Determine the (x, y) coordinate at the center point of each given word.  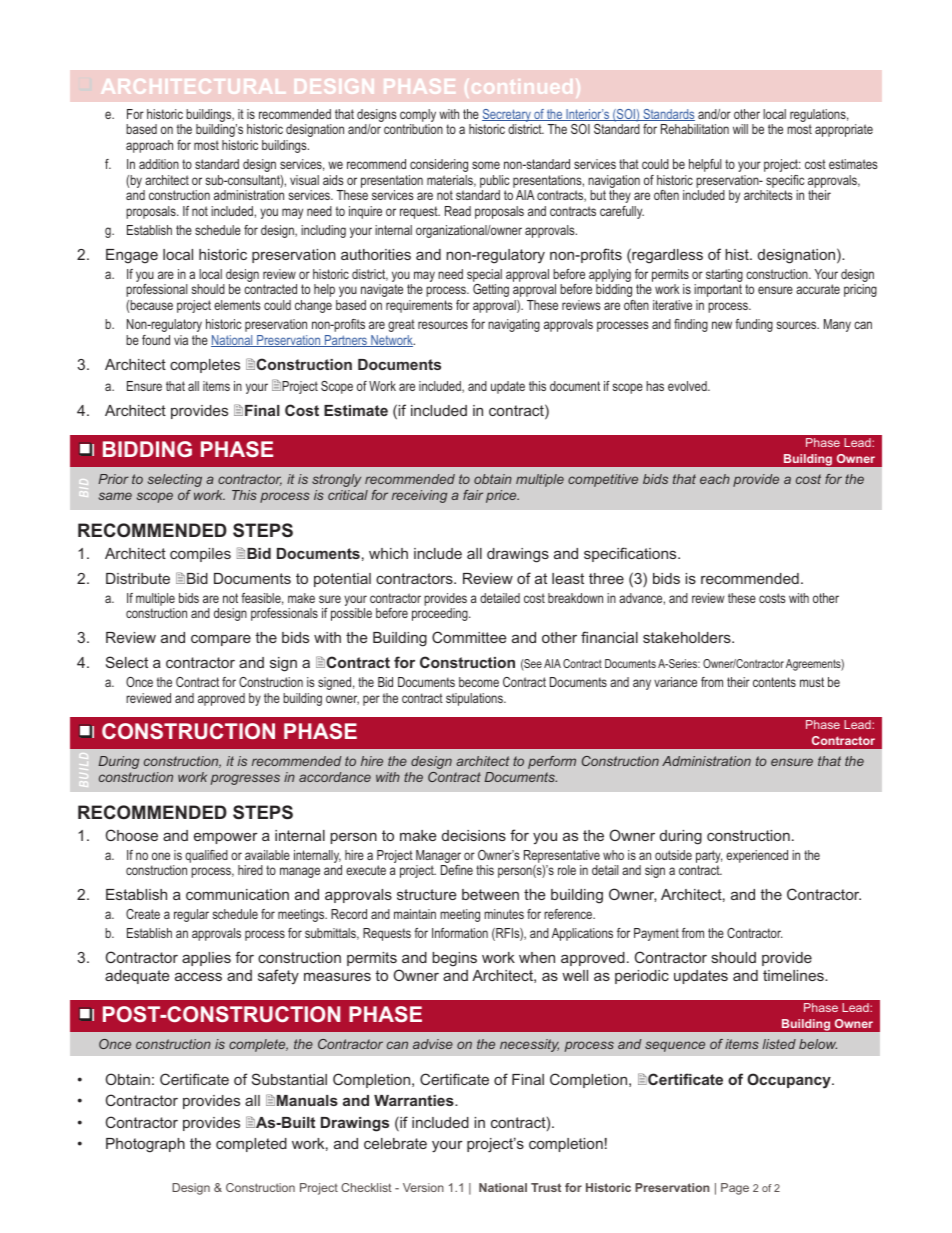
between (490, 894)
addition (159, 164)
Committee (469, 637)
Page (735, 1189)
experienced (757, 856)
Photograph (145, 1145)
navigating (514, 325)
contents (774, 682)
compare (221, 640)
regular (191, 915)
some (486, 165)
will (740, 129)
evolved (688, 386)
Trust (546, 1187)
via (181, 340)
